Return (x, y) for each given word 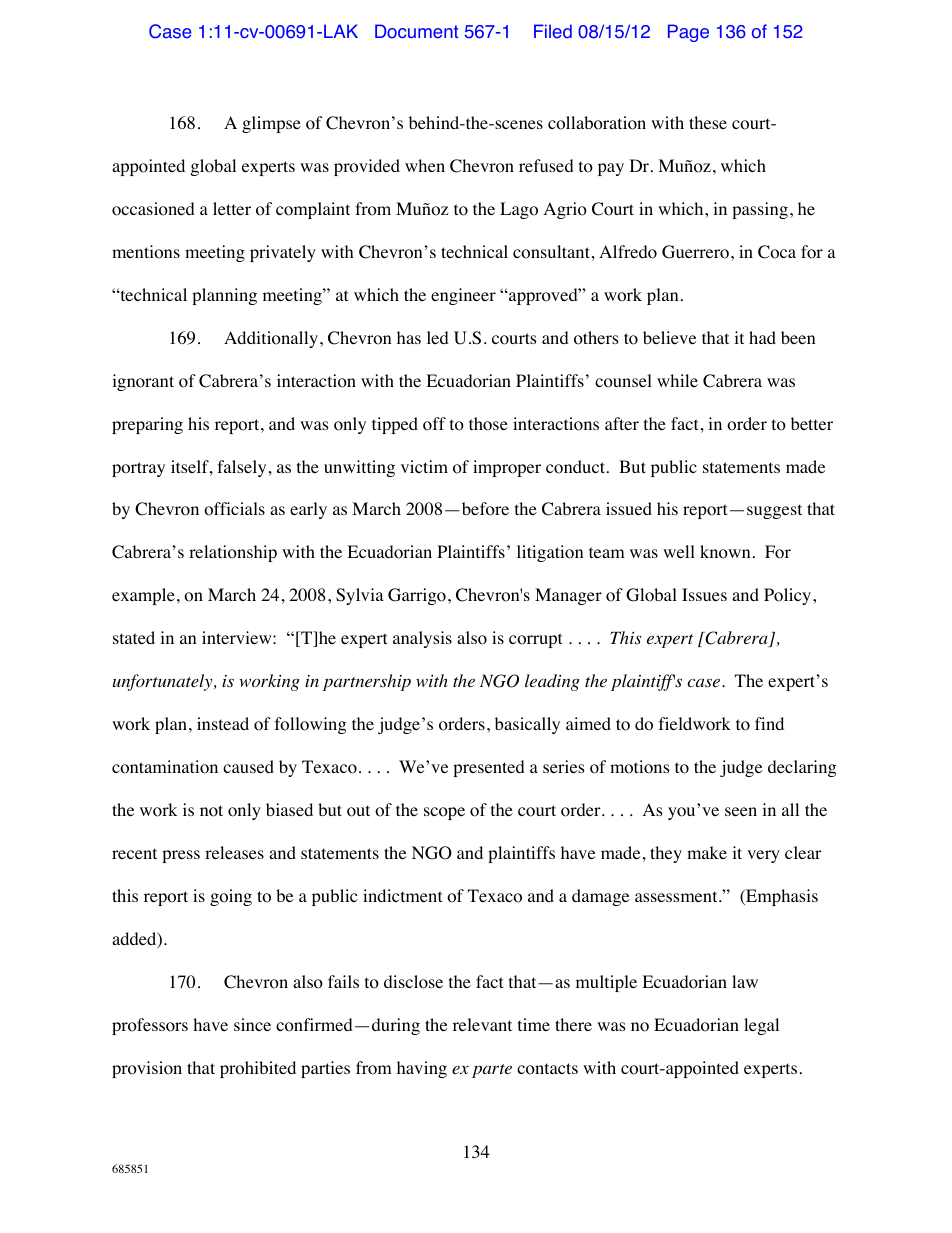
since (252, 1024)
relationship (233, 553)
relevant (482, 1024)
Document (416, 31)
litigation (550, 553)
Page (688, 33)
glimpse (271, 124)
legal (761, 1026)
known (725, 552)
